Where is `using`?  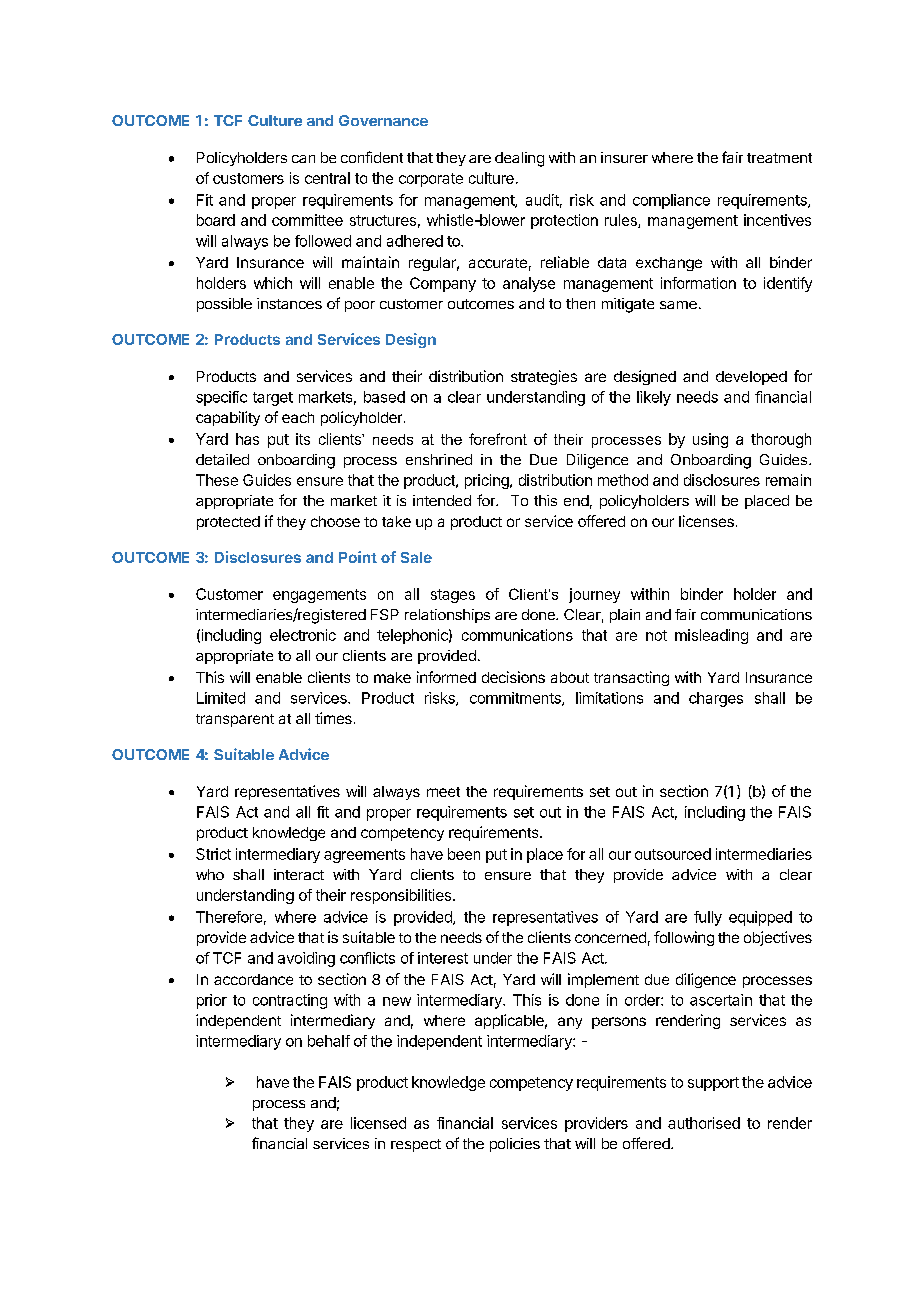
using is located at coordinates (710, 440).
